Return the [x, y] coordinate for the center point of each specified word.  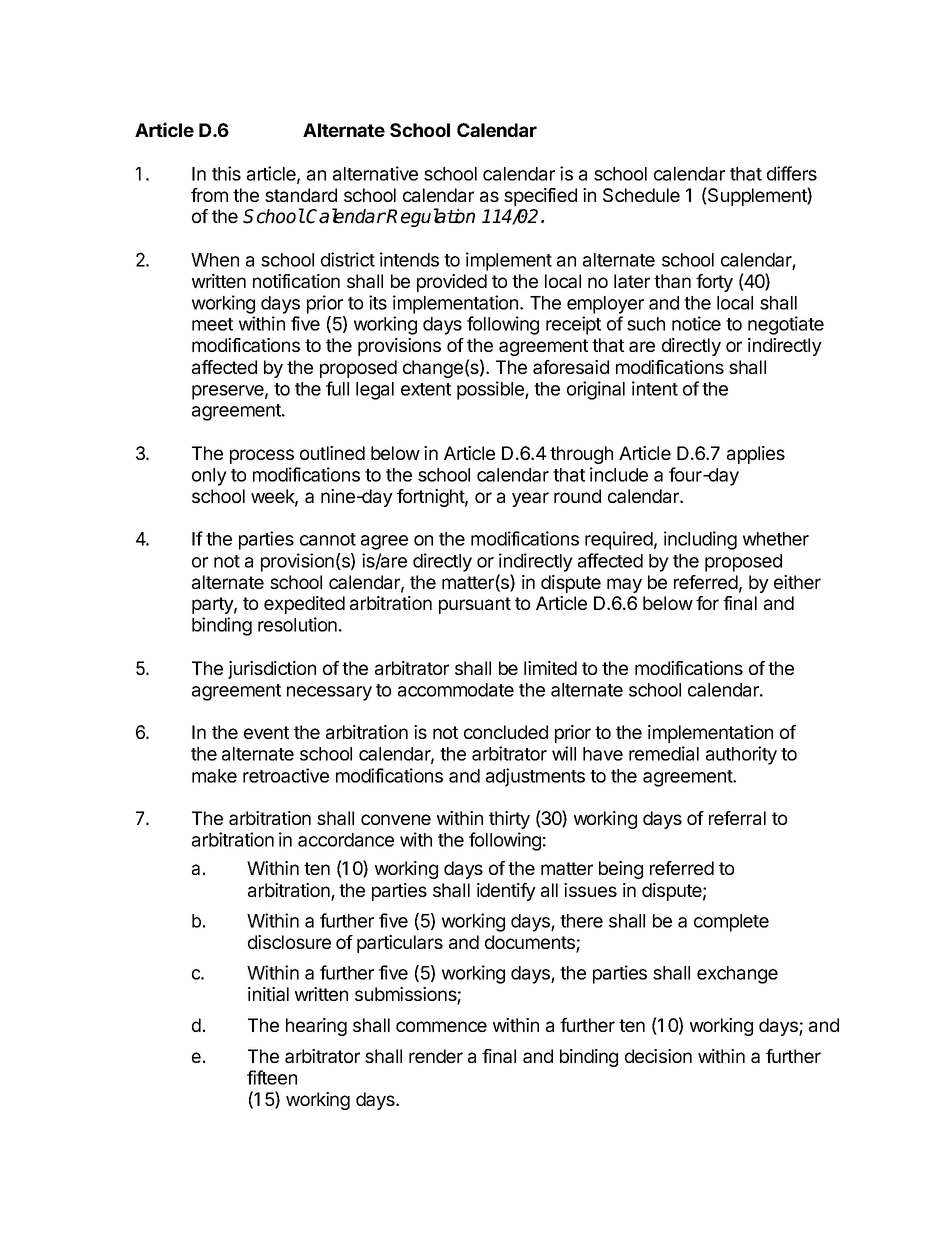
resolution [297, 624]
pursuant [475, 605]
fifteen [272, 1077]
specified [540, 197]
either [797, 582]
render [436, 1056]
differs [792, 173]
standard [301, 195]
